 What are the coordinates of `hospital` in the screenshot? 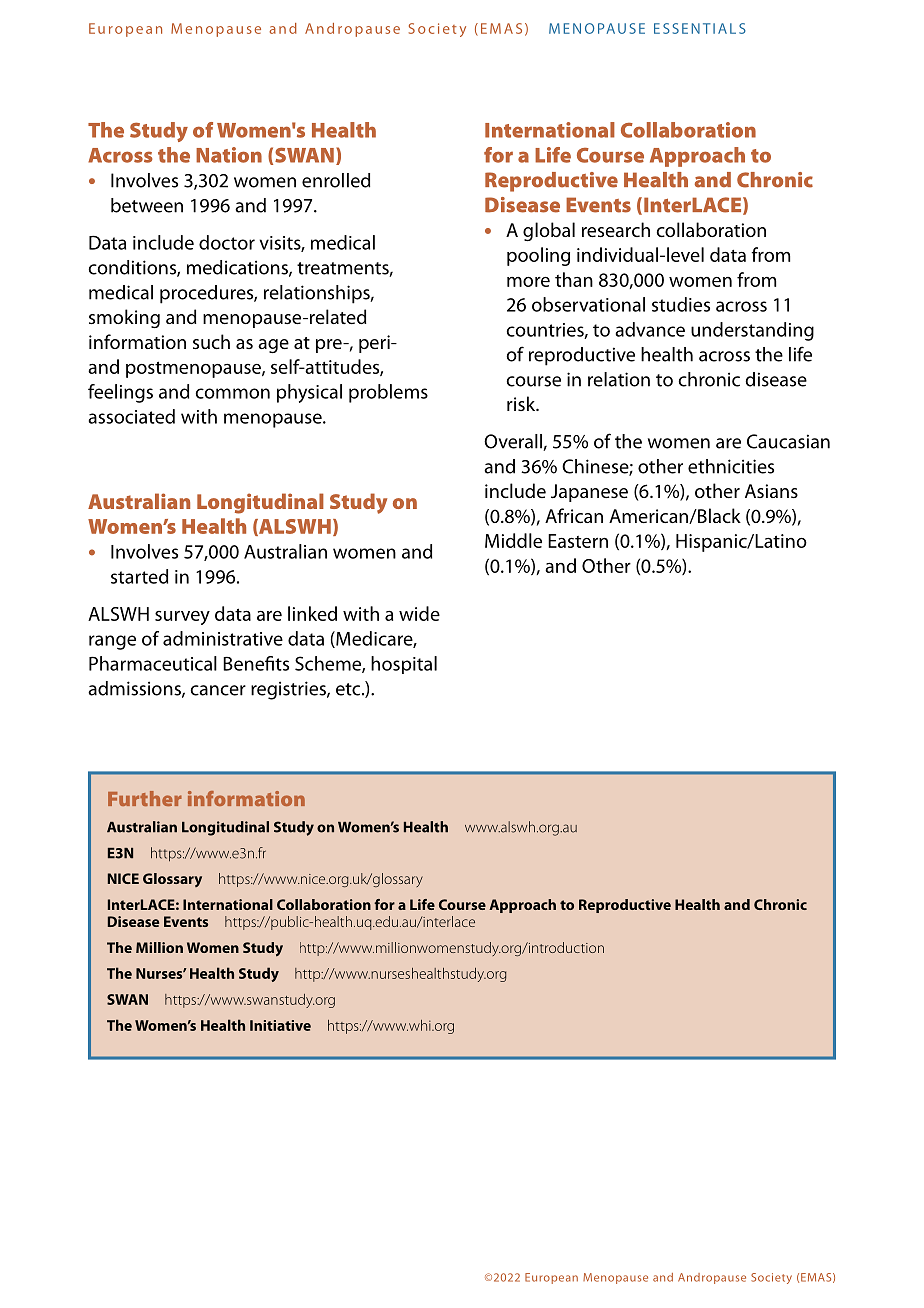 It's located at (404, 665).
